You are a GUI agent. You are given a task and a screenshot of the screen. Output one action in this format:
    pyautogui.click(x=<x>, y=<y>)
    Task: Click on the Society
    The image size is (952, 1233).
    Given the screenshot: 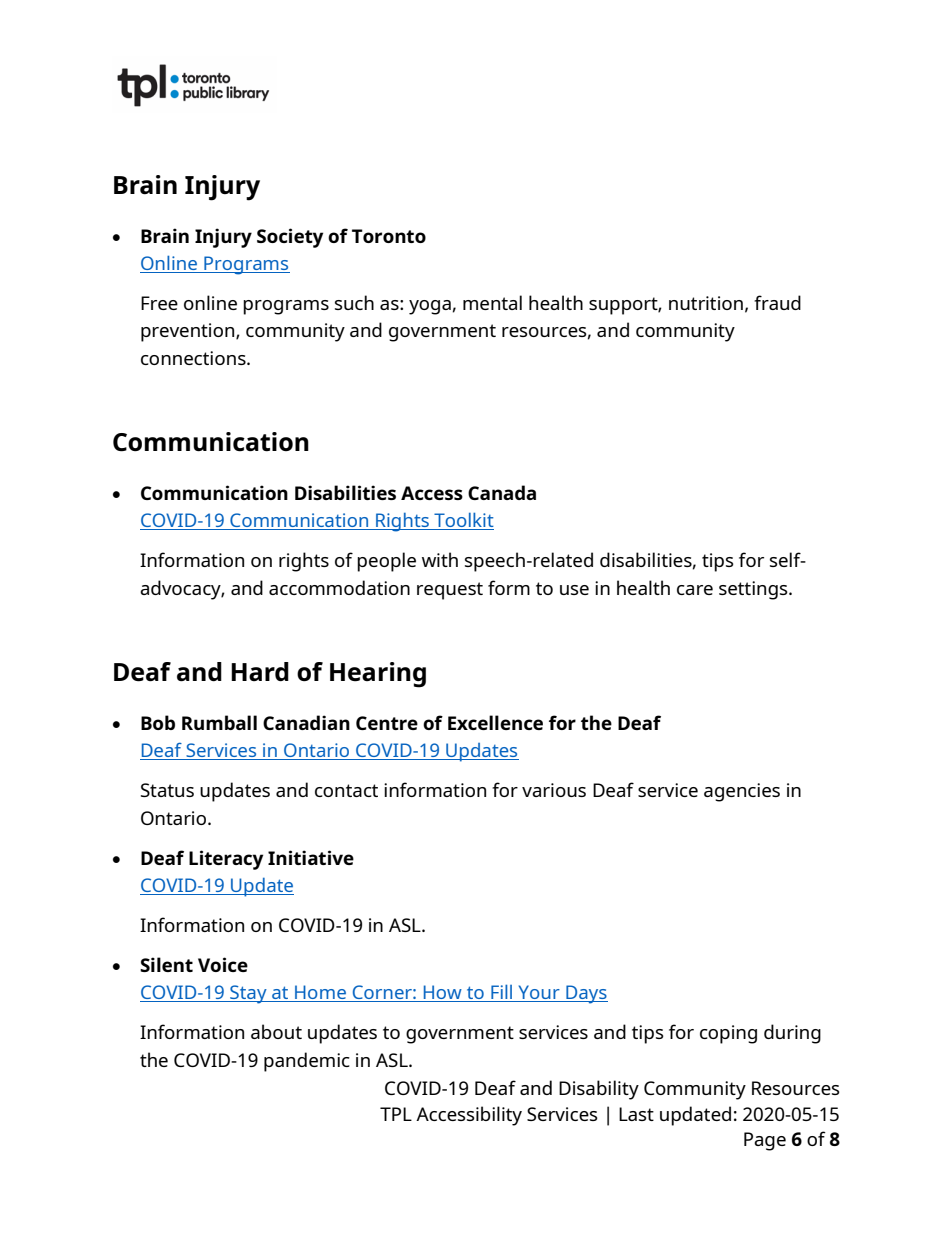 What is the action you would take?
    pyautogui.click(x=290, y=238)
